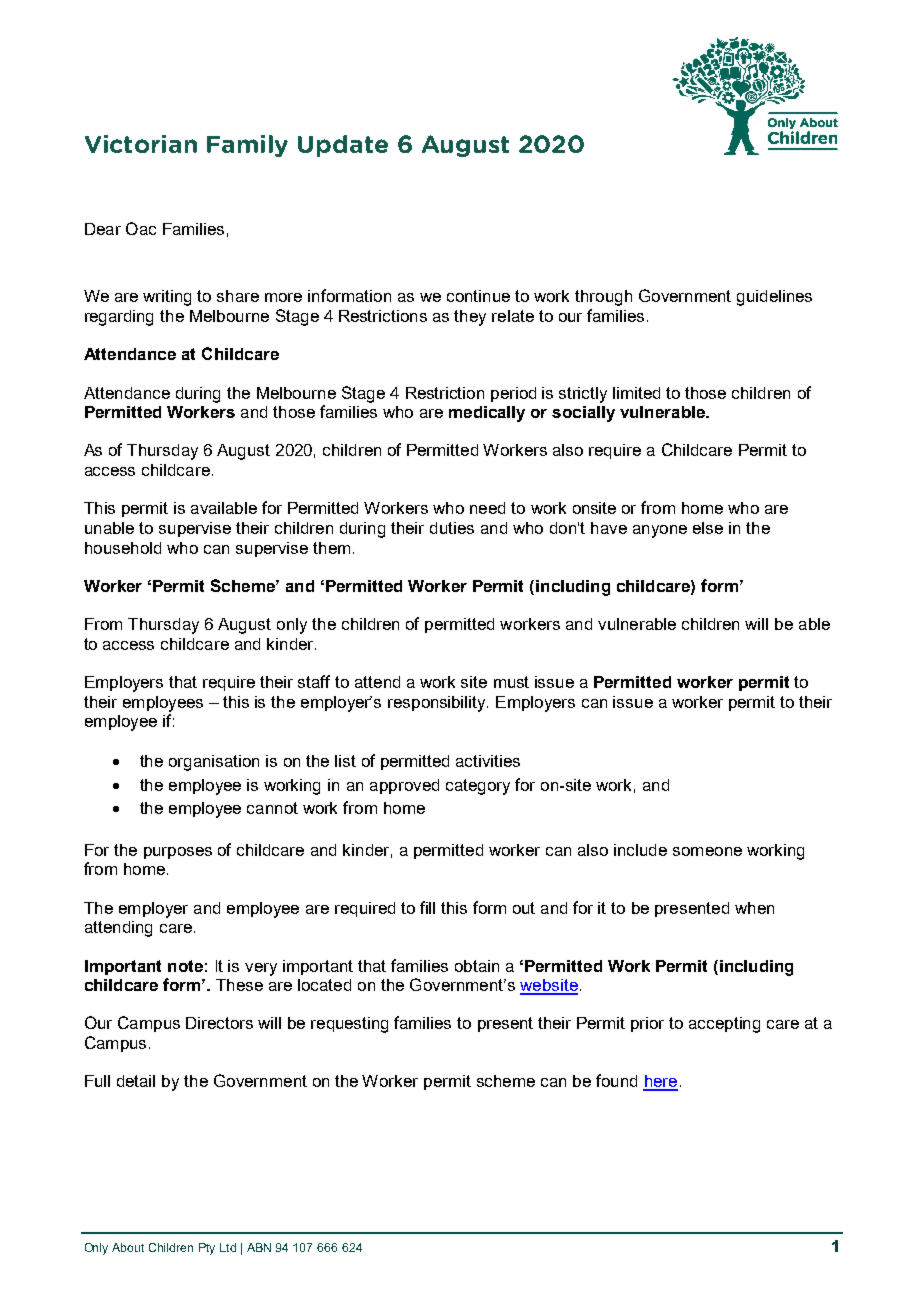 This document has width=924, height=1308. Describe the element at coordinates (343, 146) in the document. I see `Update` at that location.
